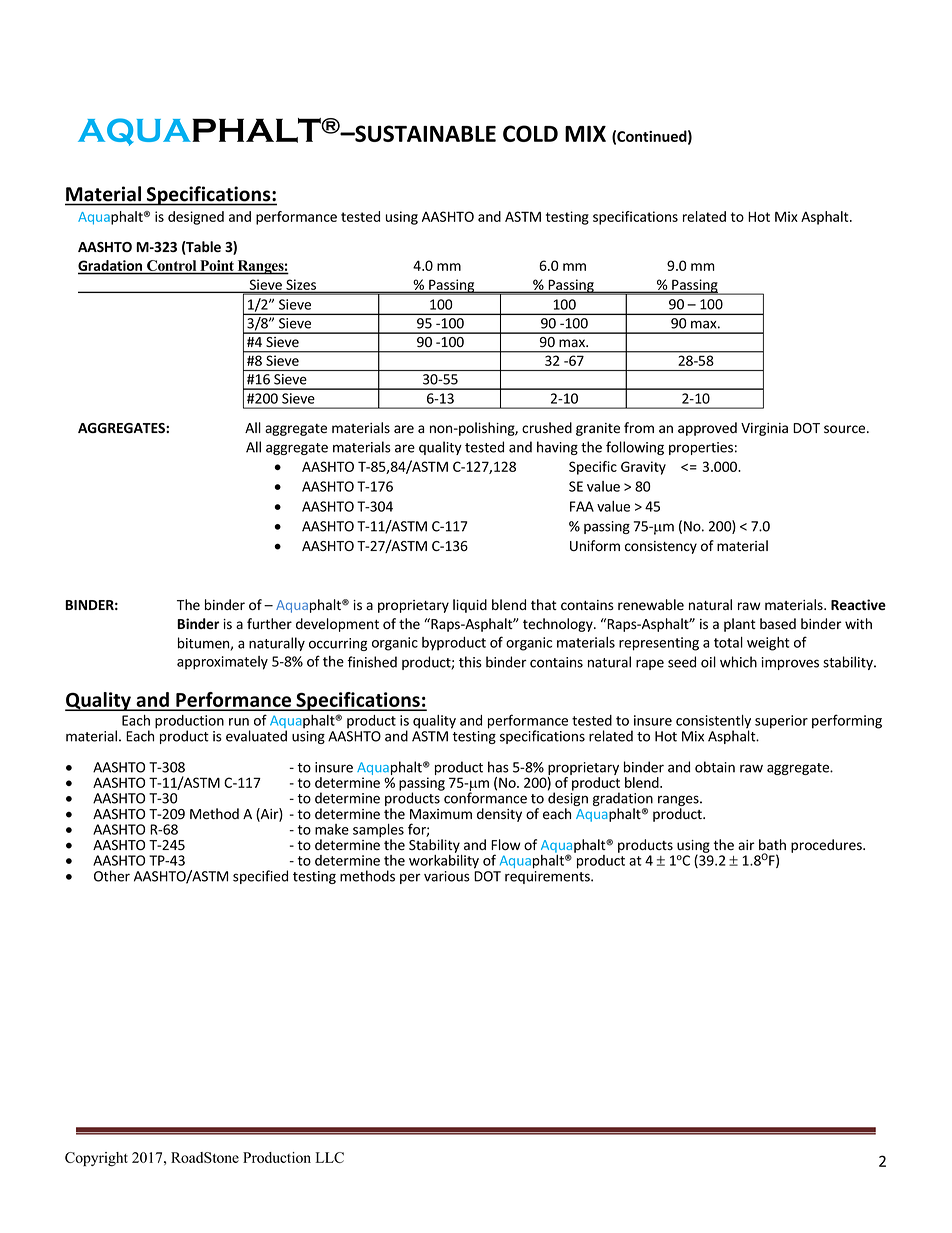 The width and height of the screenshot is (952, 1233). Describe the element at coordinates (217, 267) in the screenshot. I see `Point` at that location.
